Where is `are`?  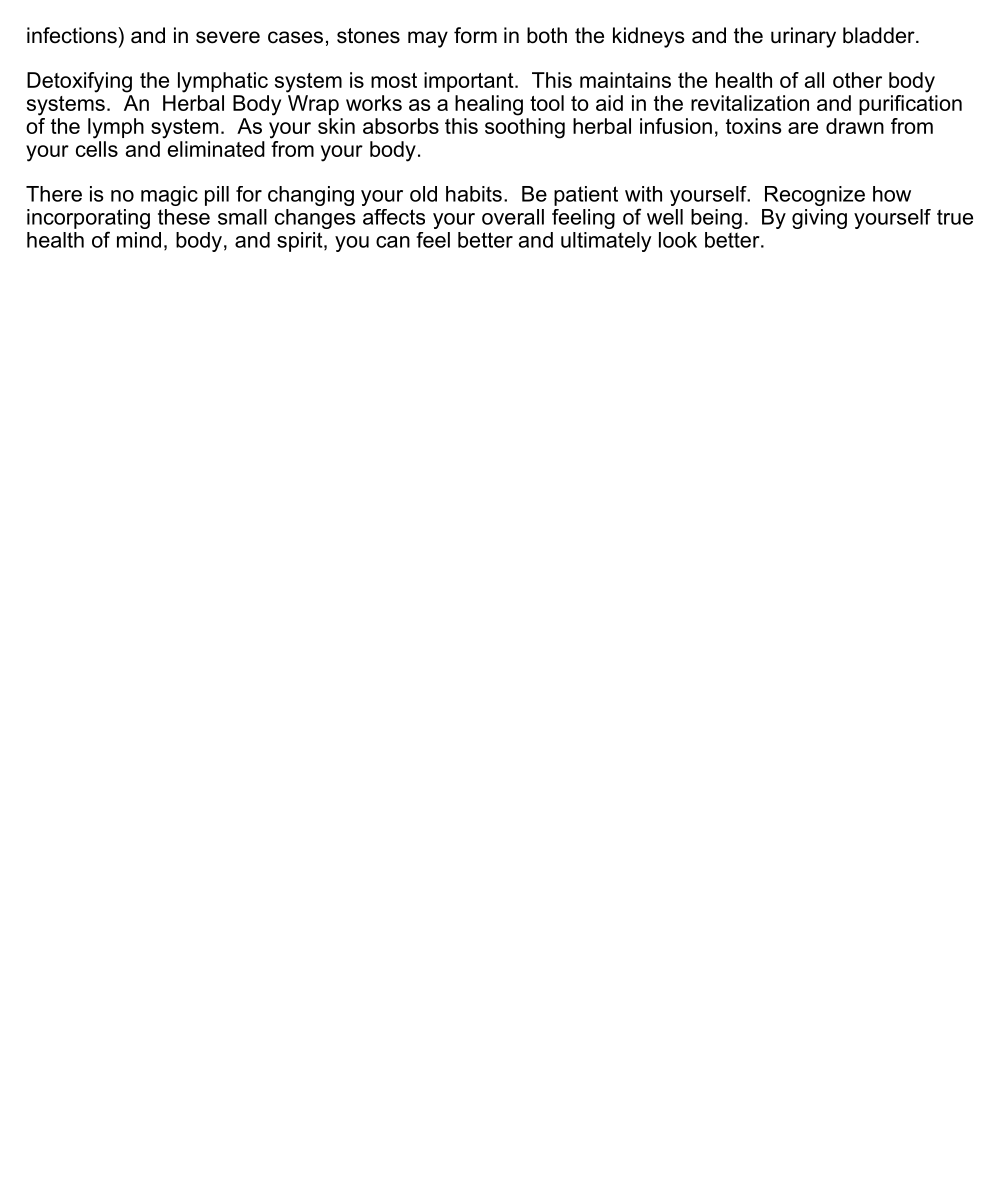 are is located at coordinates (803, 128).
